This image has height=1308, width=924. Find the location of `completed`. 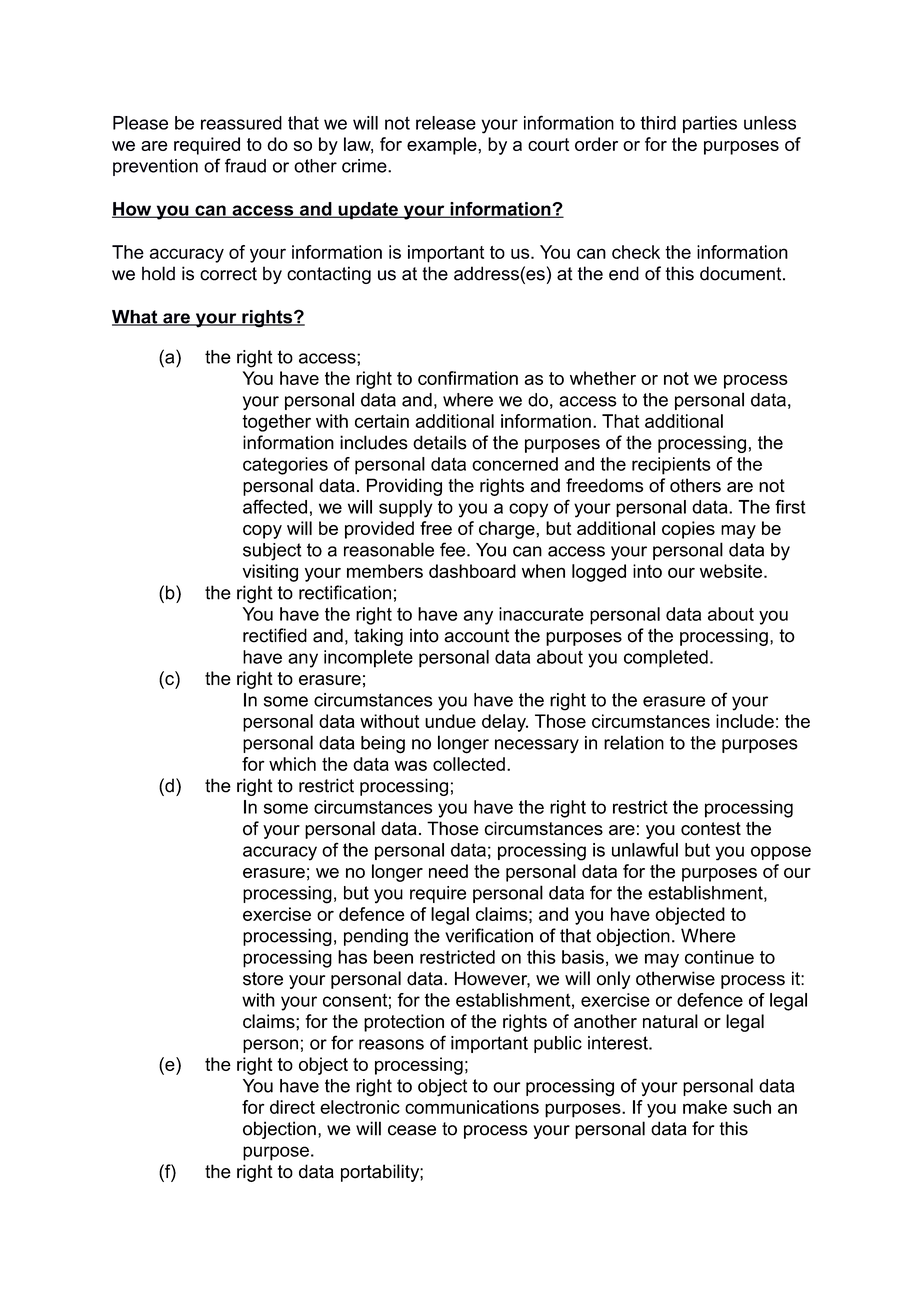

completed is located at coordinates (666, 659).
